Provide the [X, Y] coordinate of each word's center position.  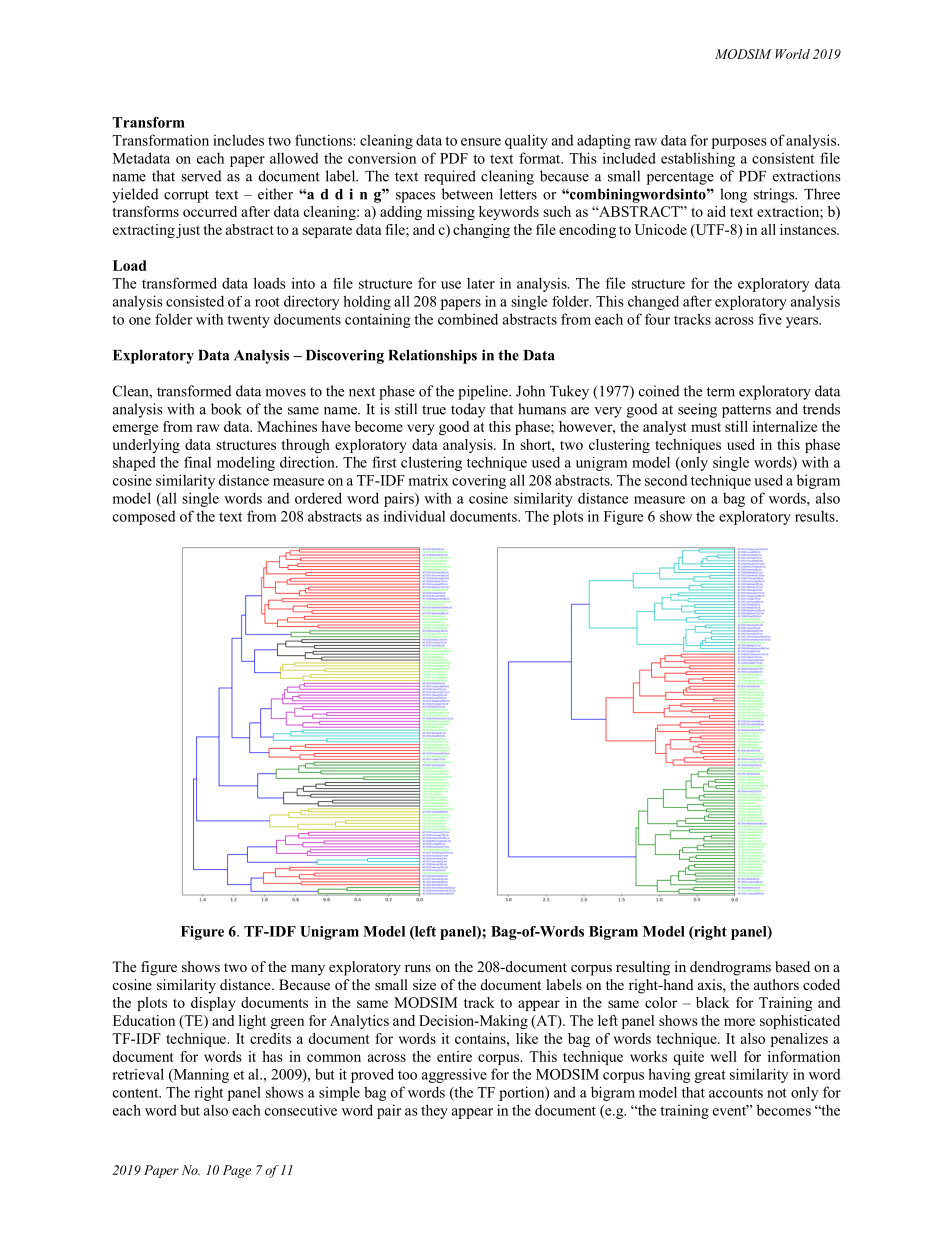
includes [238, 140]
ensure [481, 142]
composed [144, 518]
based [792, 966]
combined [468, 319]
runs [418, 968]
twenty [248, 321]
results [816, 516]
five [770, 319]
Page [237, 1171]
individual [414, 516]
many [308, 970]
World [792, 54]
